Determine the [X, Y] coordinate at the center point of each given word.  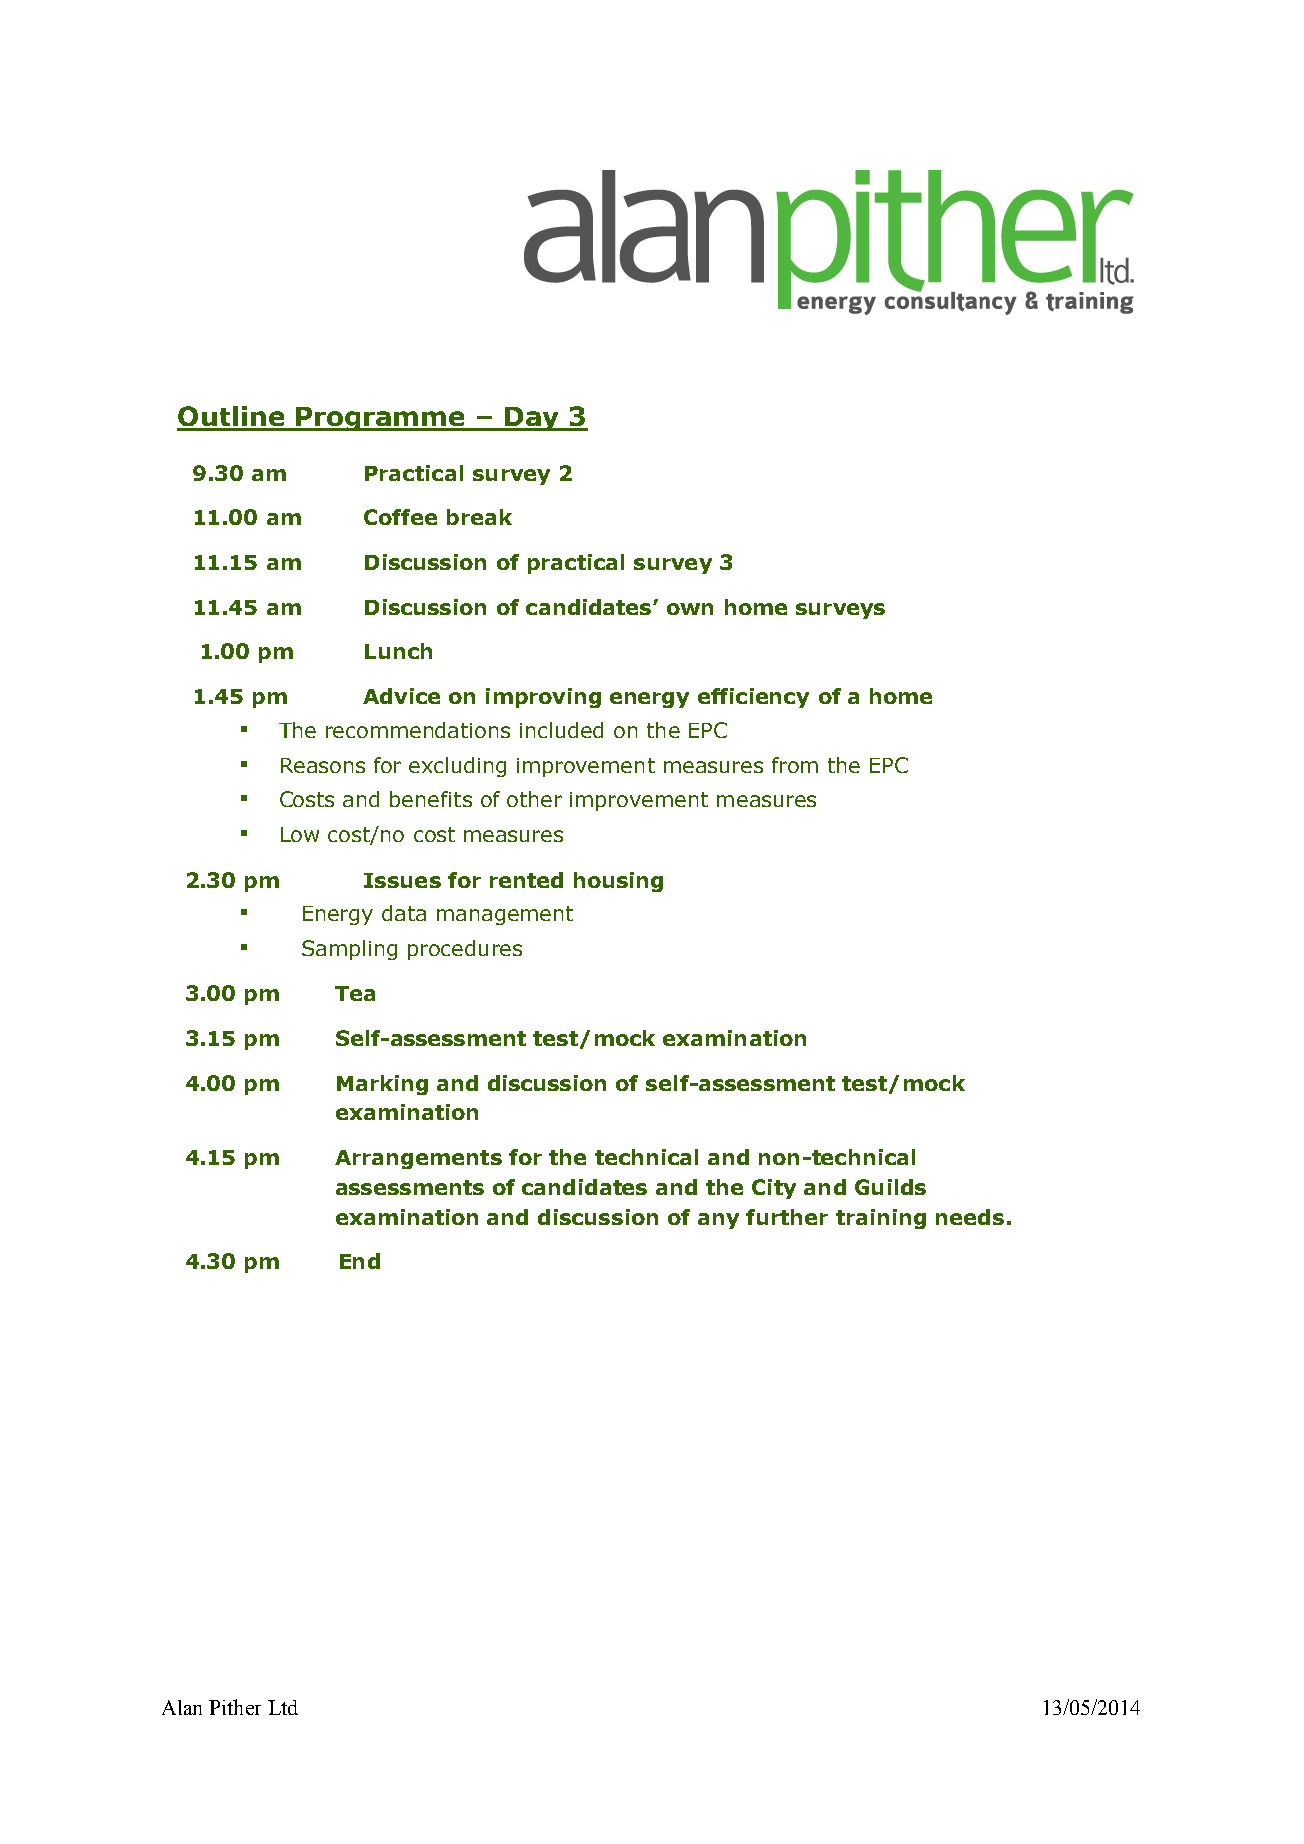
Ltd [283, 1707]
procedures [465, 950]
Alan [182, 1707]
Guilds [890, 1187]
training [881, 1219]
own [690, 609]
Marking [382, 1085]
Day [532, 419]
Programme [380, 419]
